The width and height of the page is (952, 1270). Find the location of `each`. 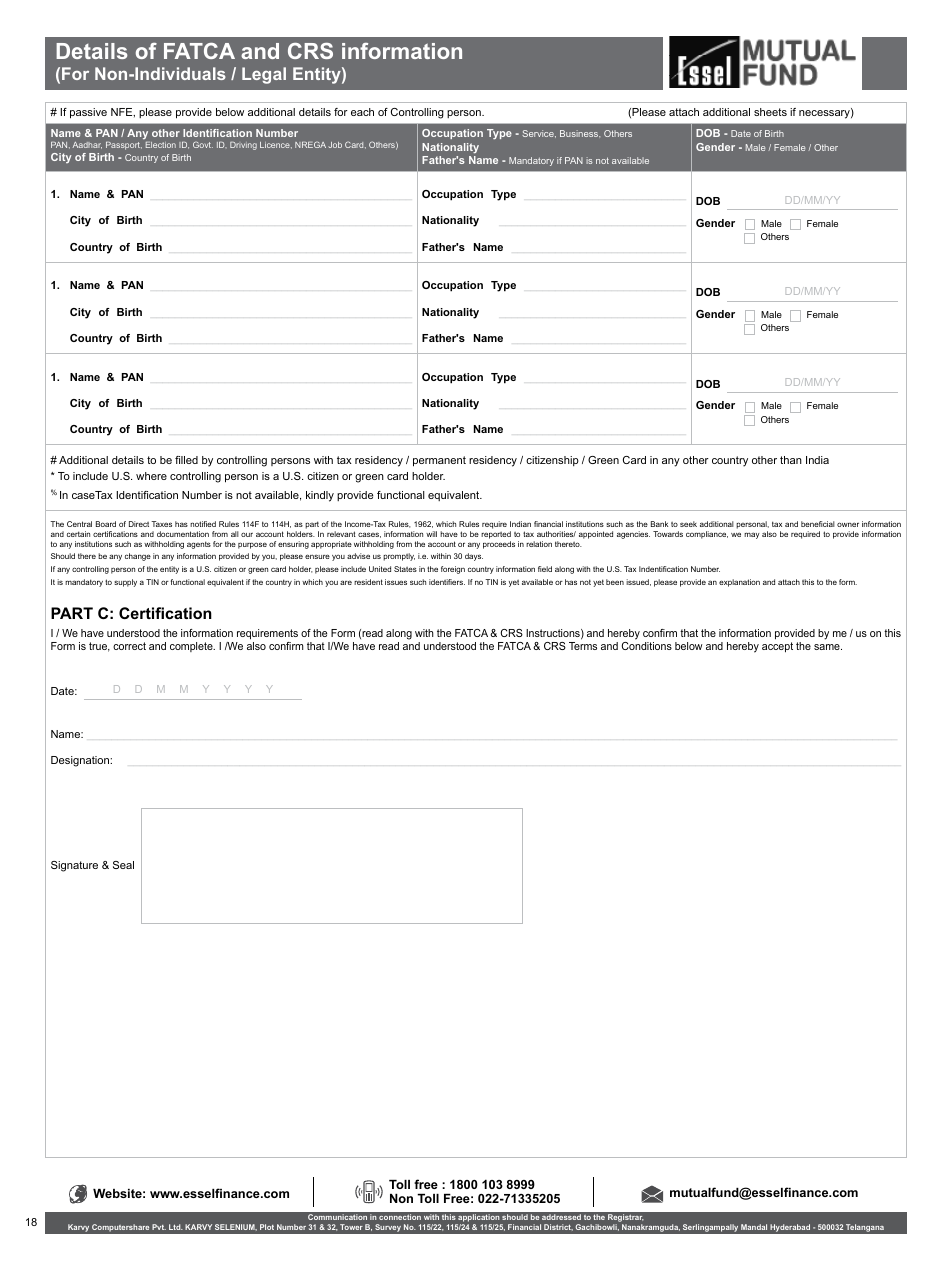

each is located at coordinates (362, 112).
